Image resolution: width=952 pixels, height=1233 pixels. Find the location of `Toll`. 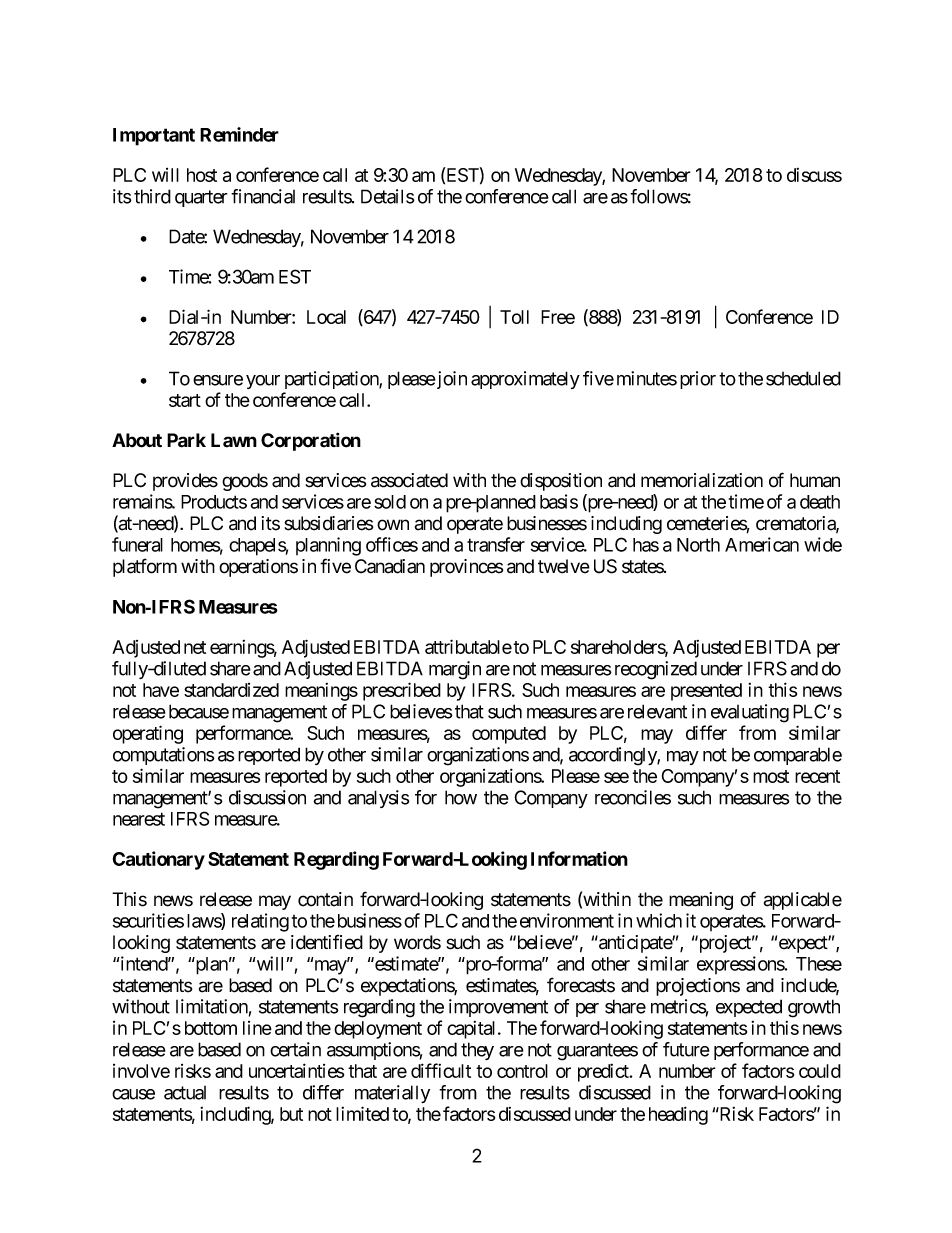

Toll is located at coordinates (514, 317).
